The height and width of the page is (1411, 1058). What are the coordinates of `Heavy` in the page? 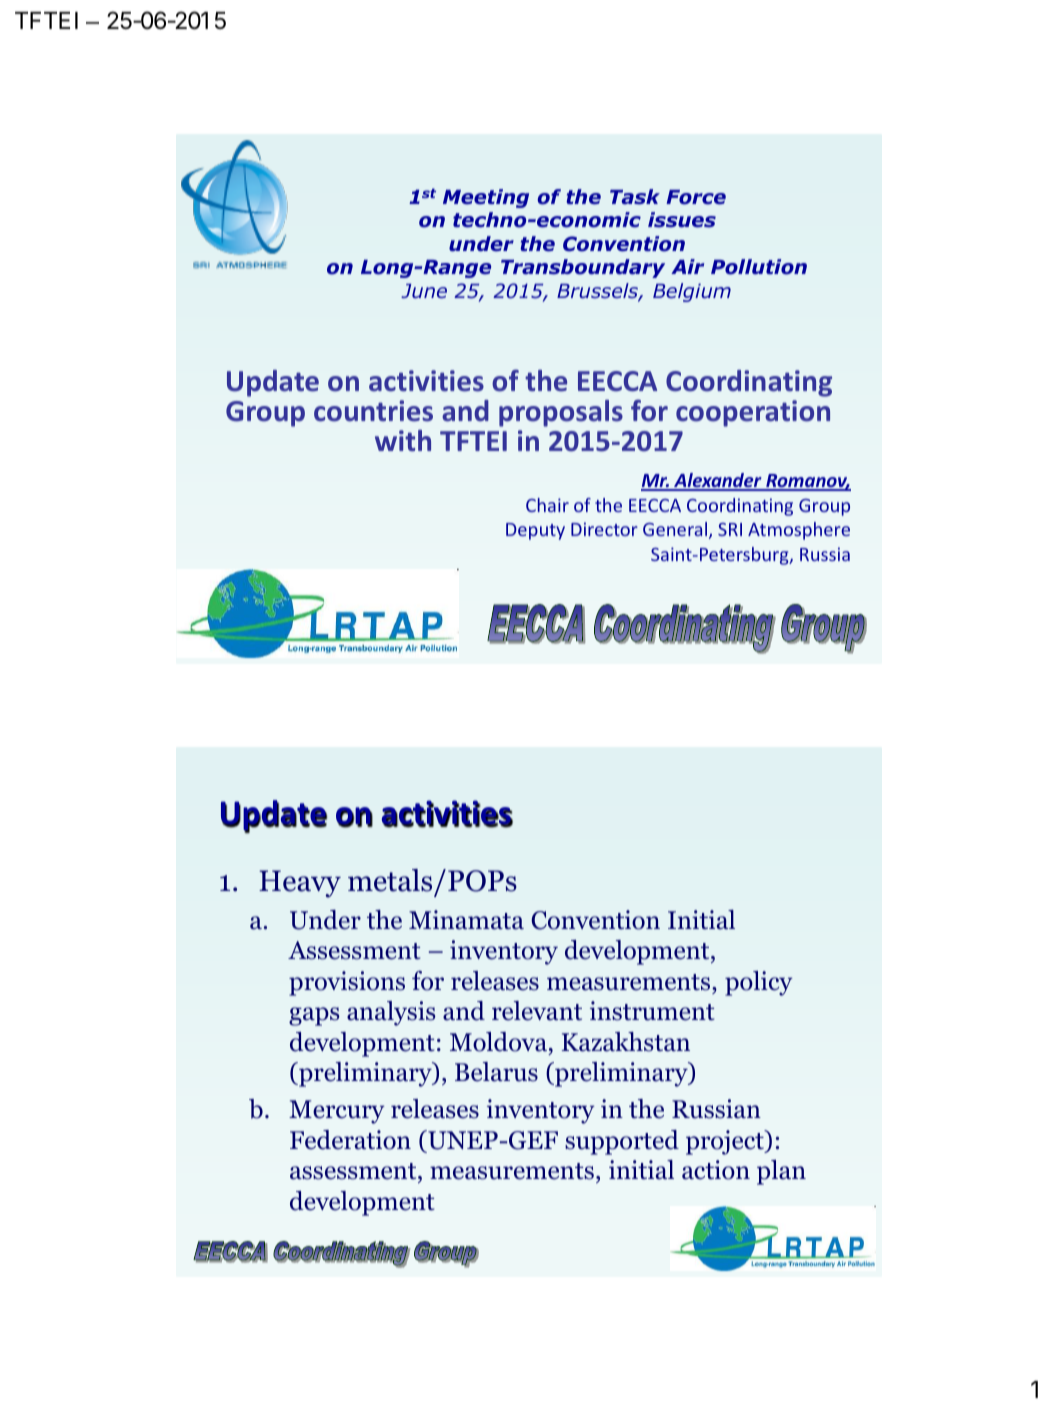 It's located at (300, 884).
